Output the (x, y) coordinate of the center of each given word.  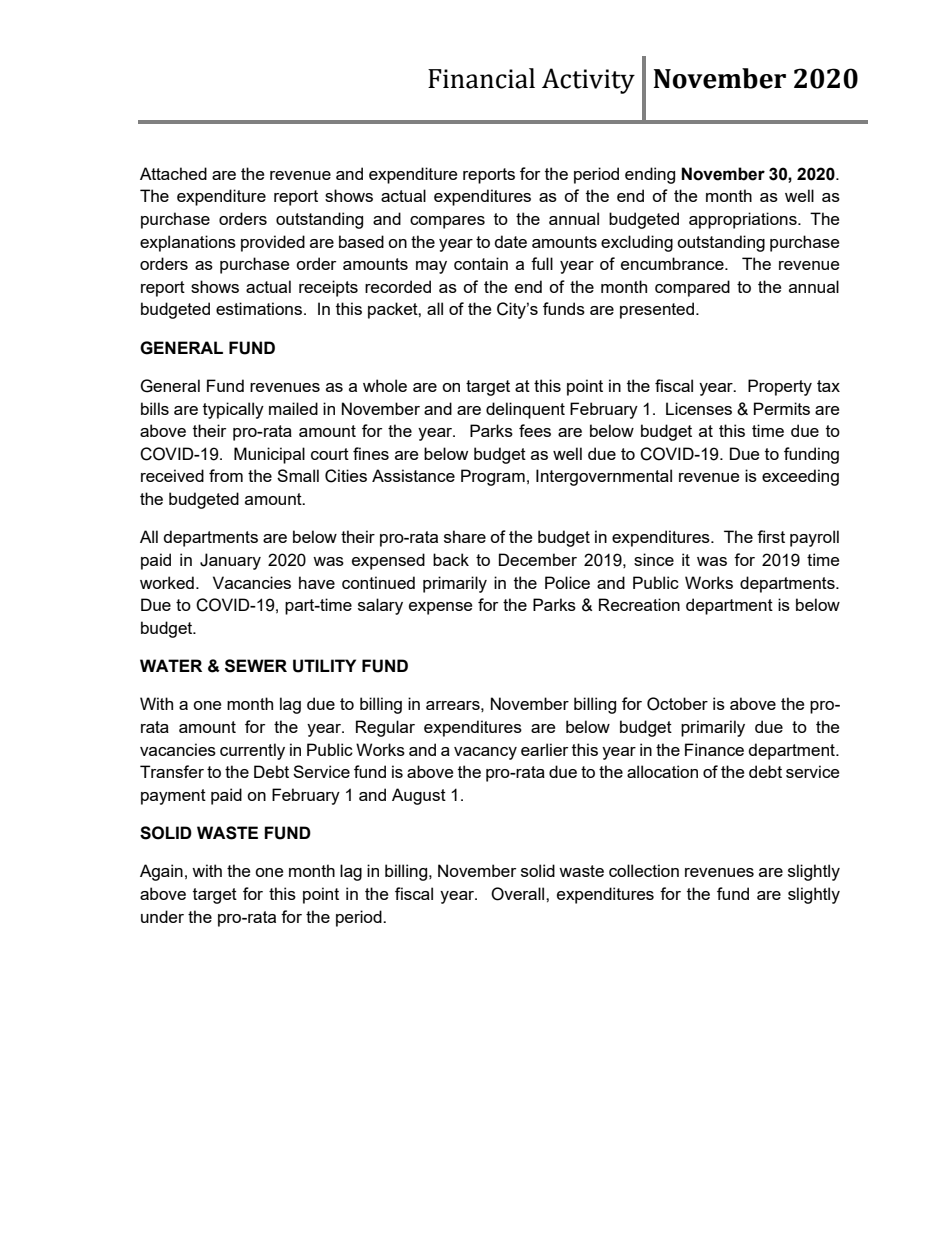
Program (493, 477)
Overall (519, 894)
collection (644, 870)
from (226, 475)
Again (161, 872)
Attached (173, 173)
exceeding (800, 477)
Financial (481, 78)
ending (650, 175)
